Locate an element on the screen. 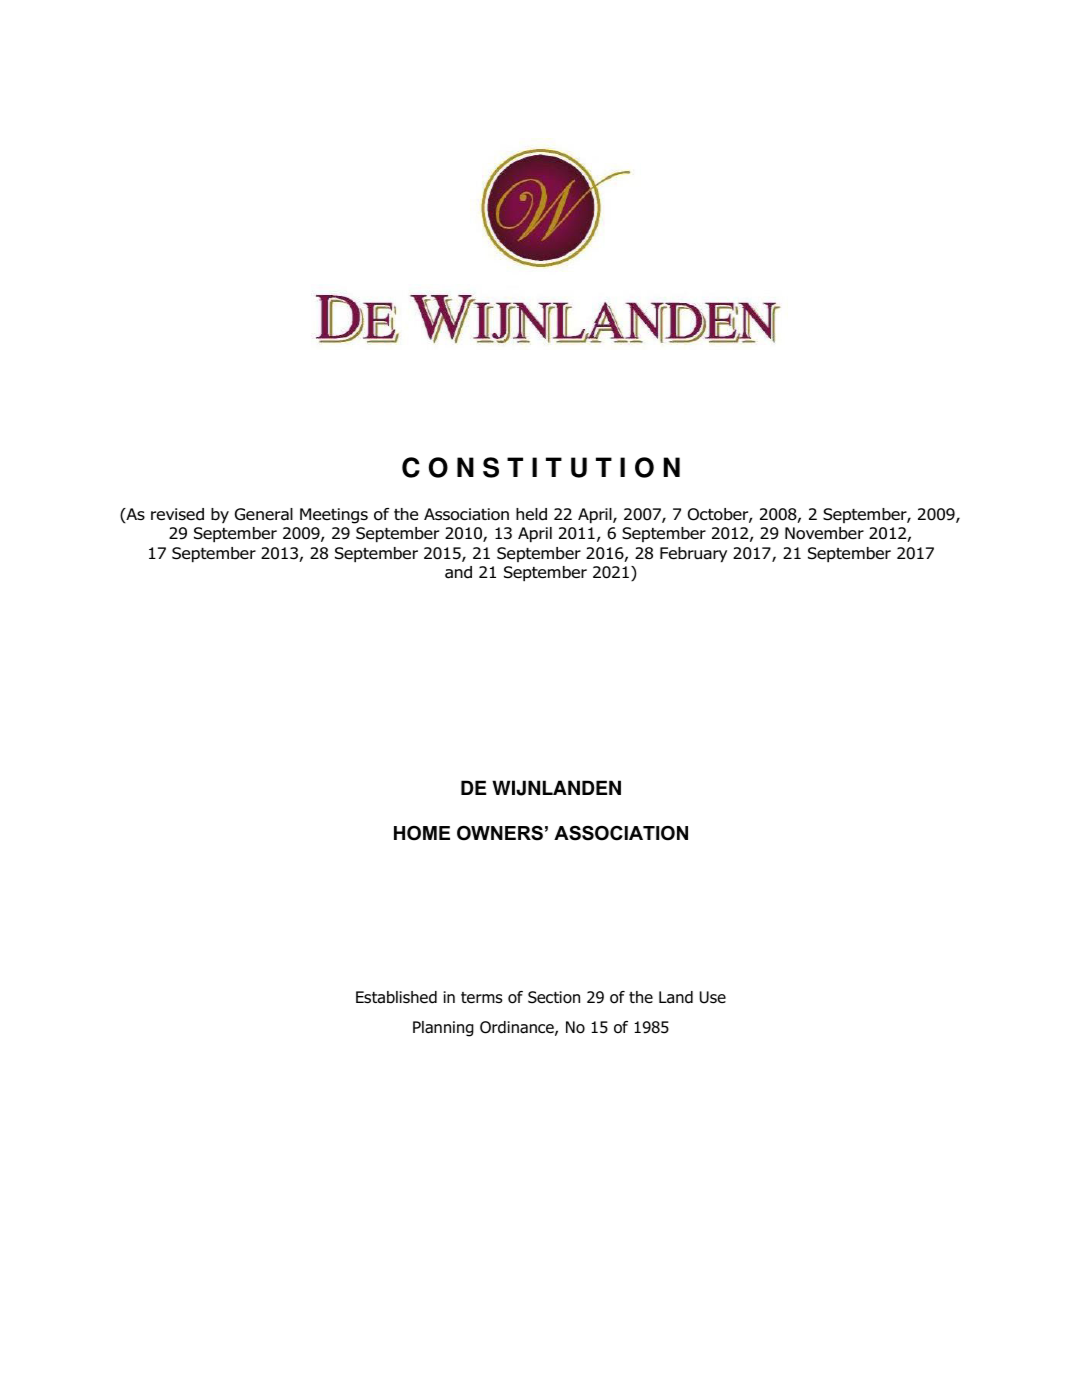 The image size is (1082, 1400). Established is located at coordinates (396, 997).
